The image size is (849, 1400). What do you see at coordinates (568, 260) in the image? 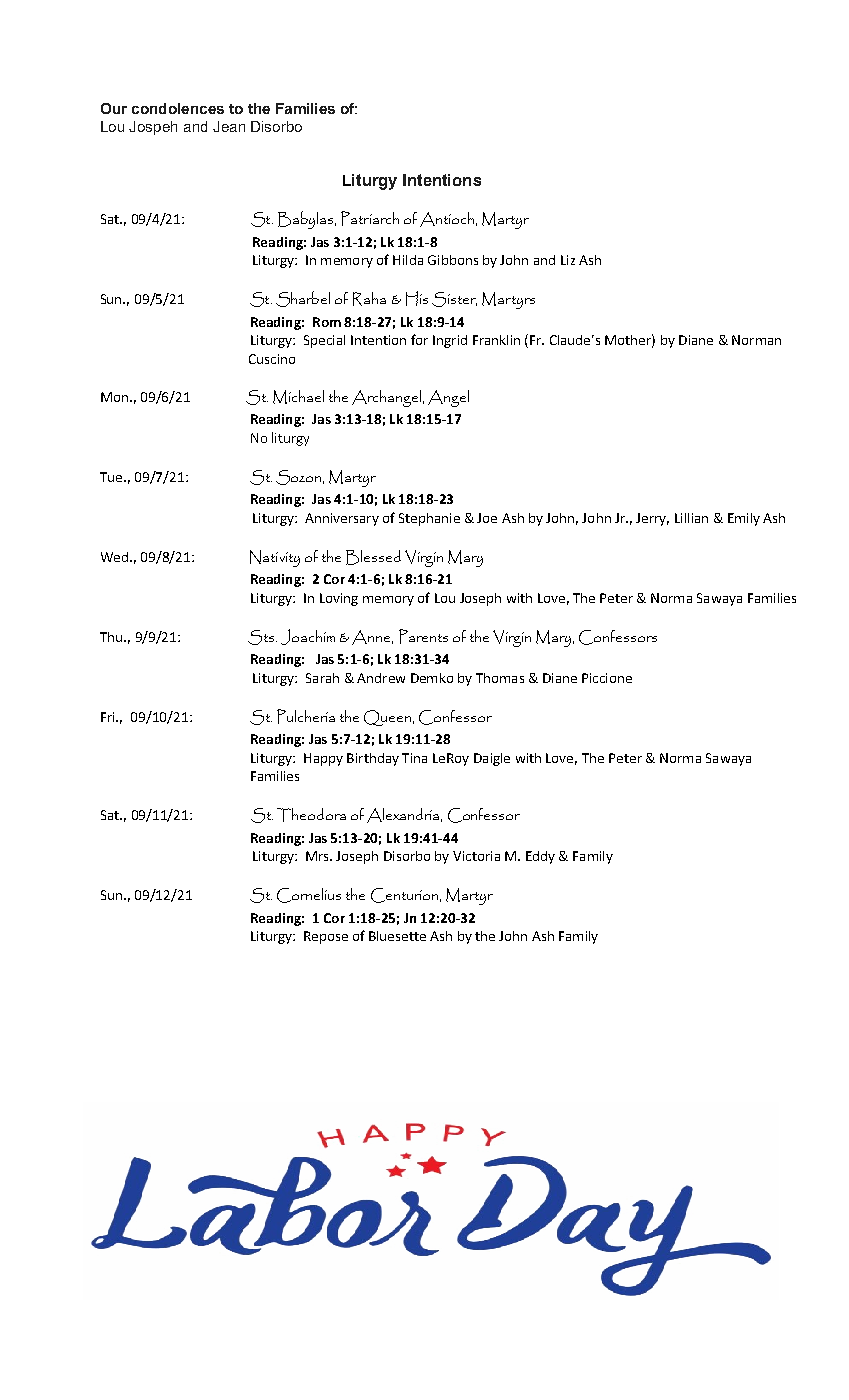
I see `Liz` at bounding box center [568, 260].
